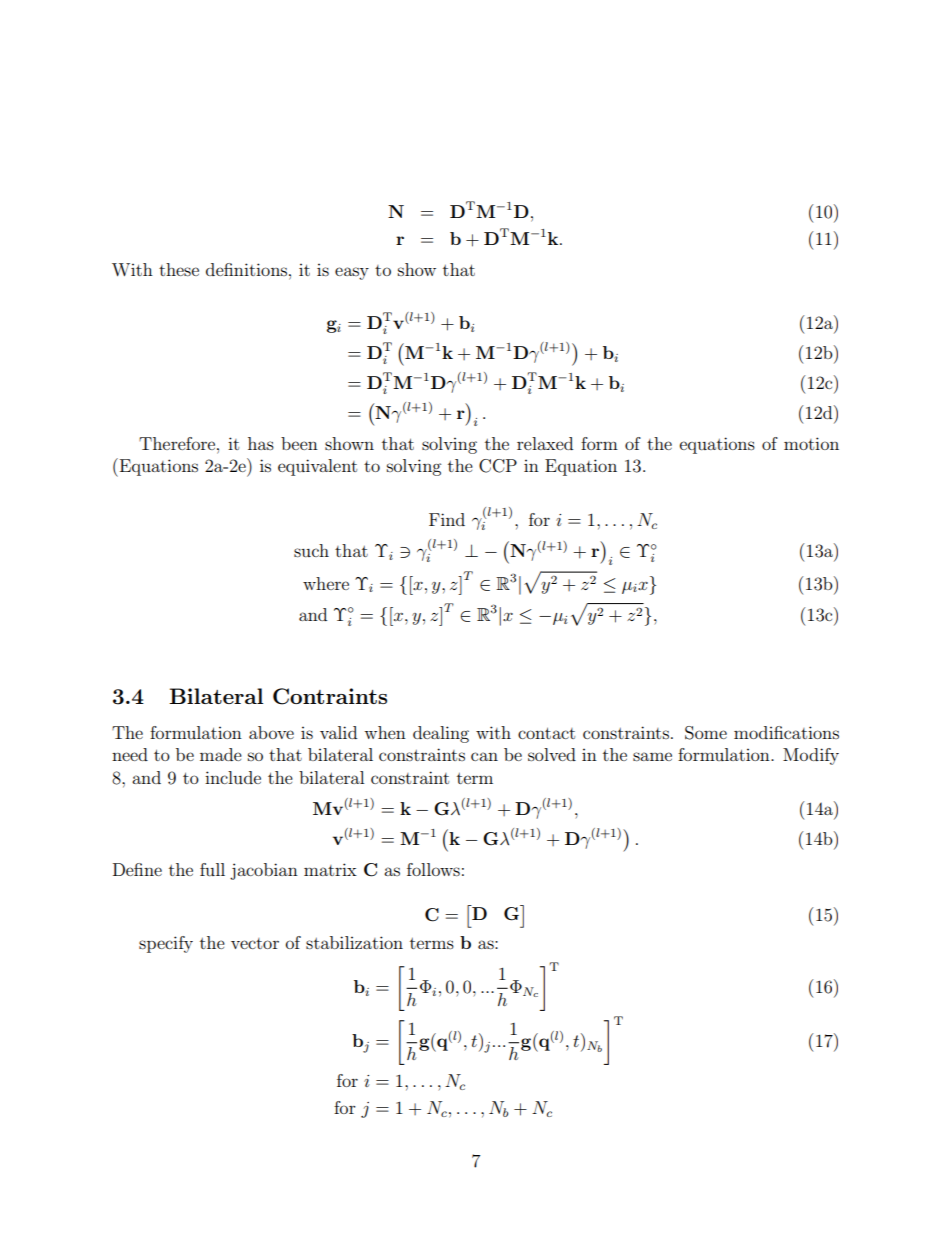 This screenshot has height=1233, width=952. Describe the element at coordinates (255, 943) in the screenshot. I see `vector` at that location.
